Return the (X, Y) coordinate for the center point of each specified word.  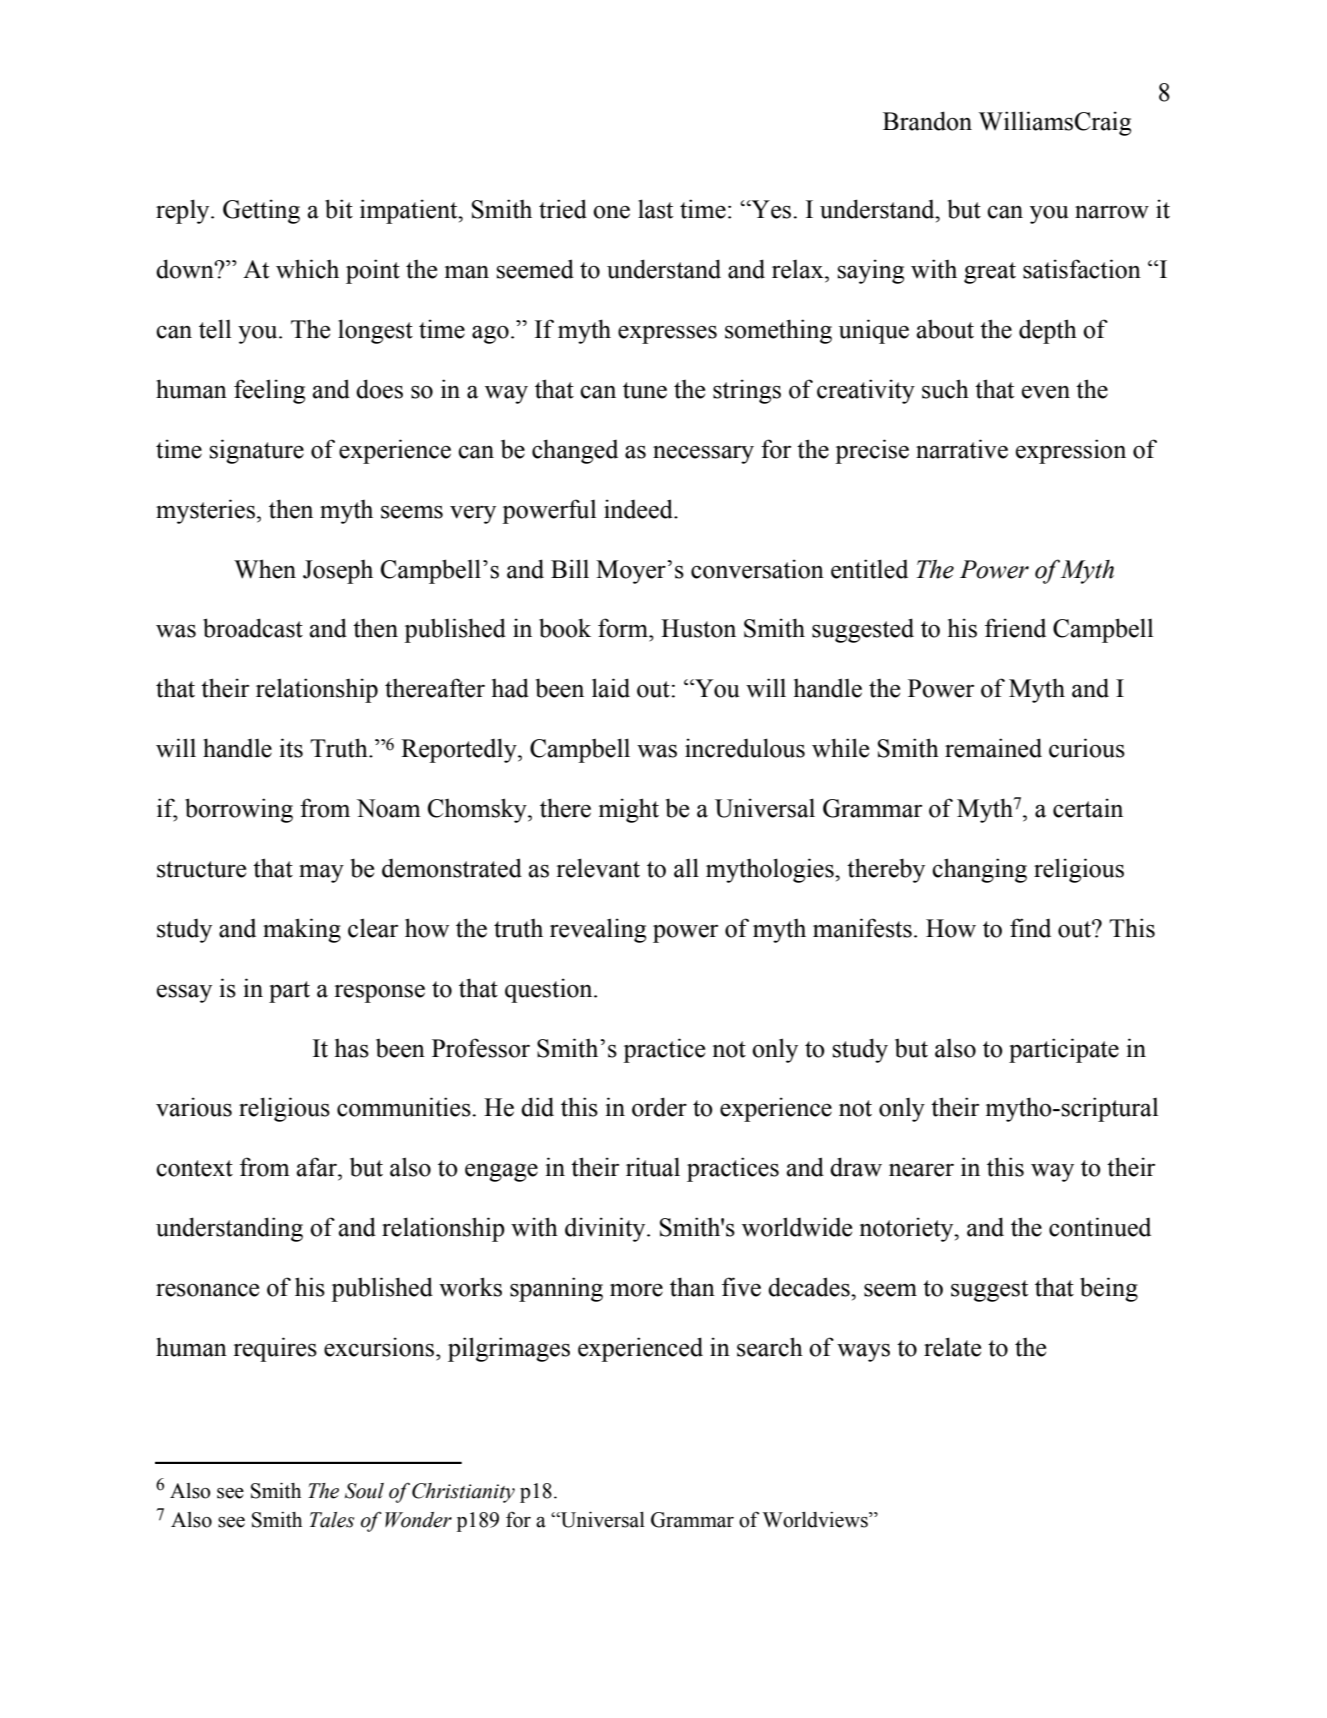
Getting (261, 211)
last (655, 209)
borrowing (239, 810)
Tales (332, 1520)
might (629, 810)
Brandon (927, 121)
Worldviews (816, 1520)
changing (979, 870)
